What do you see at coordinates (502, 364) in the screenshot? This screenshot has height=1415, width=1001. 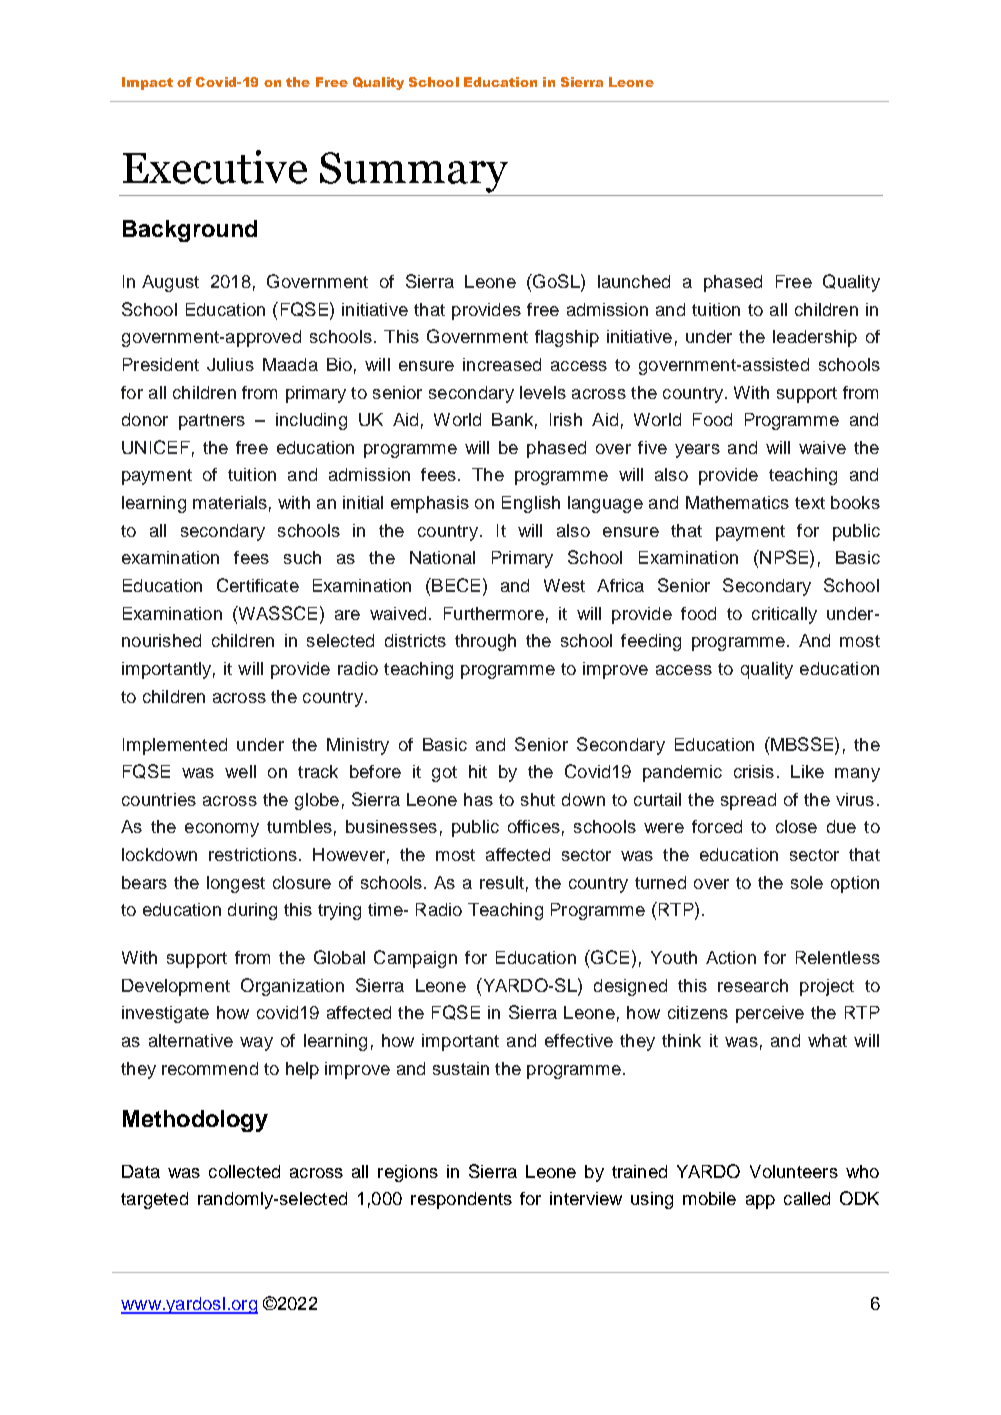 I see `increased` at bounding box center [502, 364].
